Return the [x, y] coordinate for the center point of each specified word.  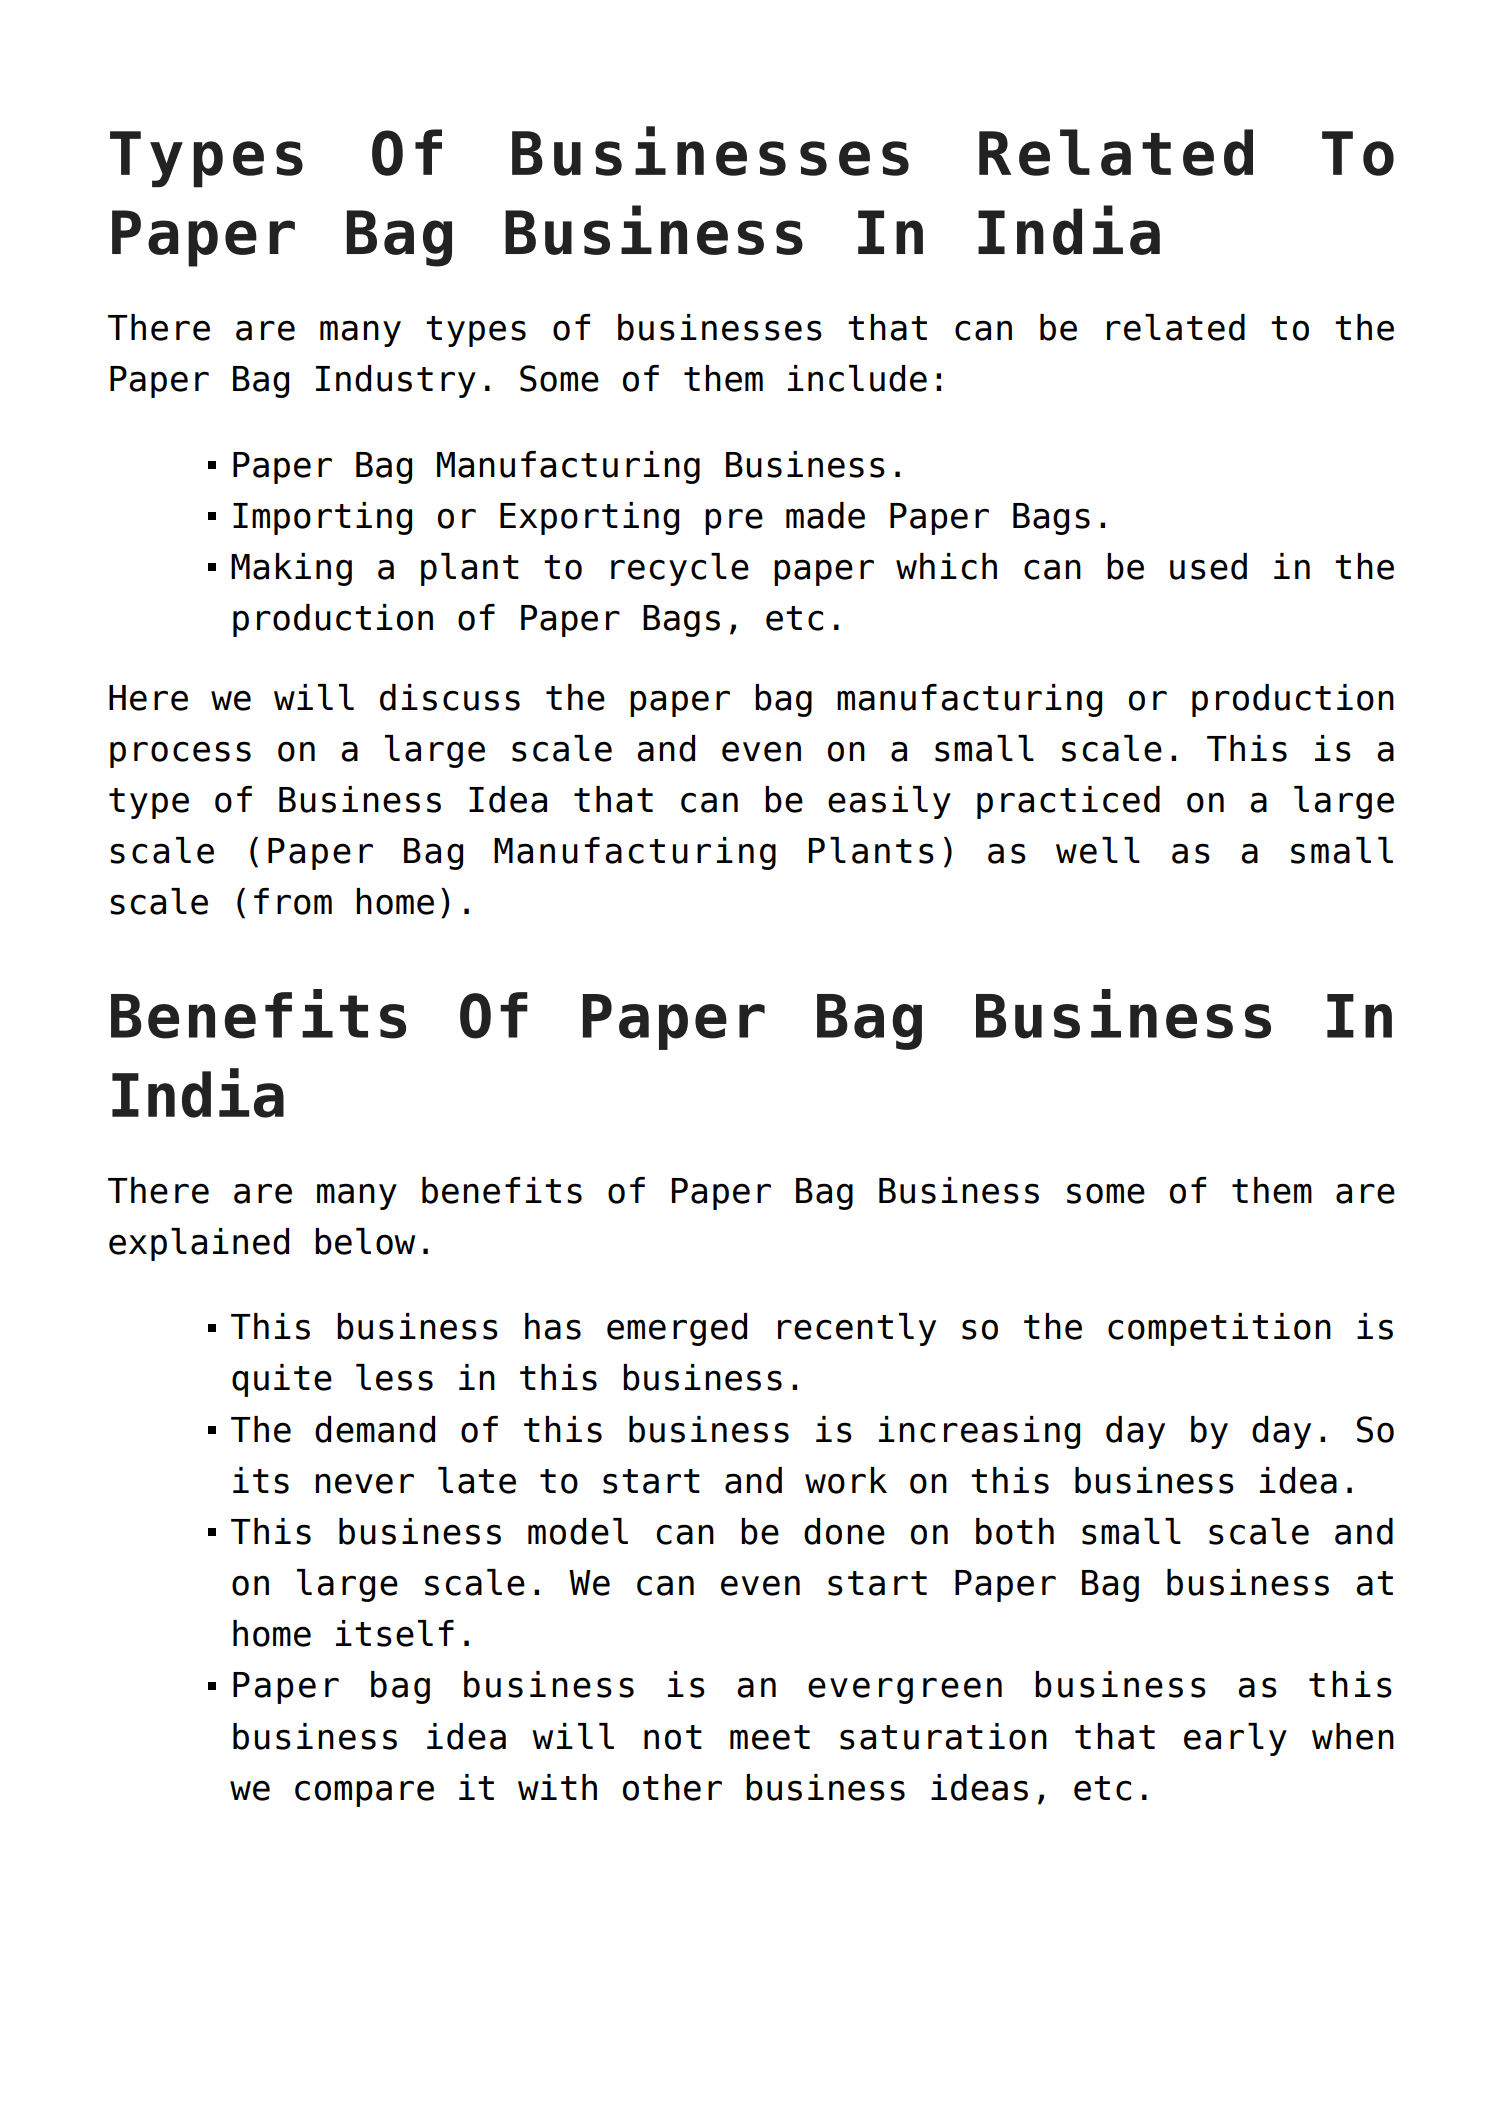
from [293, 901]
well [1098, 850]
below [365, 1241]
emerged [677, 1329]
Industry [396, 381]
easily [889, 802]
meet [770, 1737]
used [1208, 566]
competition [1219, 1329]
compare [364, 1793]
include [857, 378]
